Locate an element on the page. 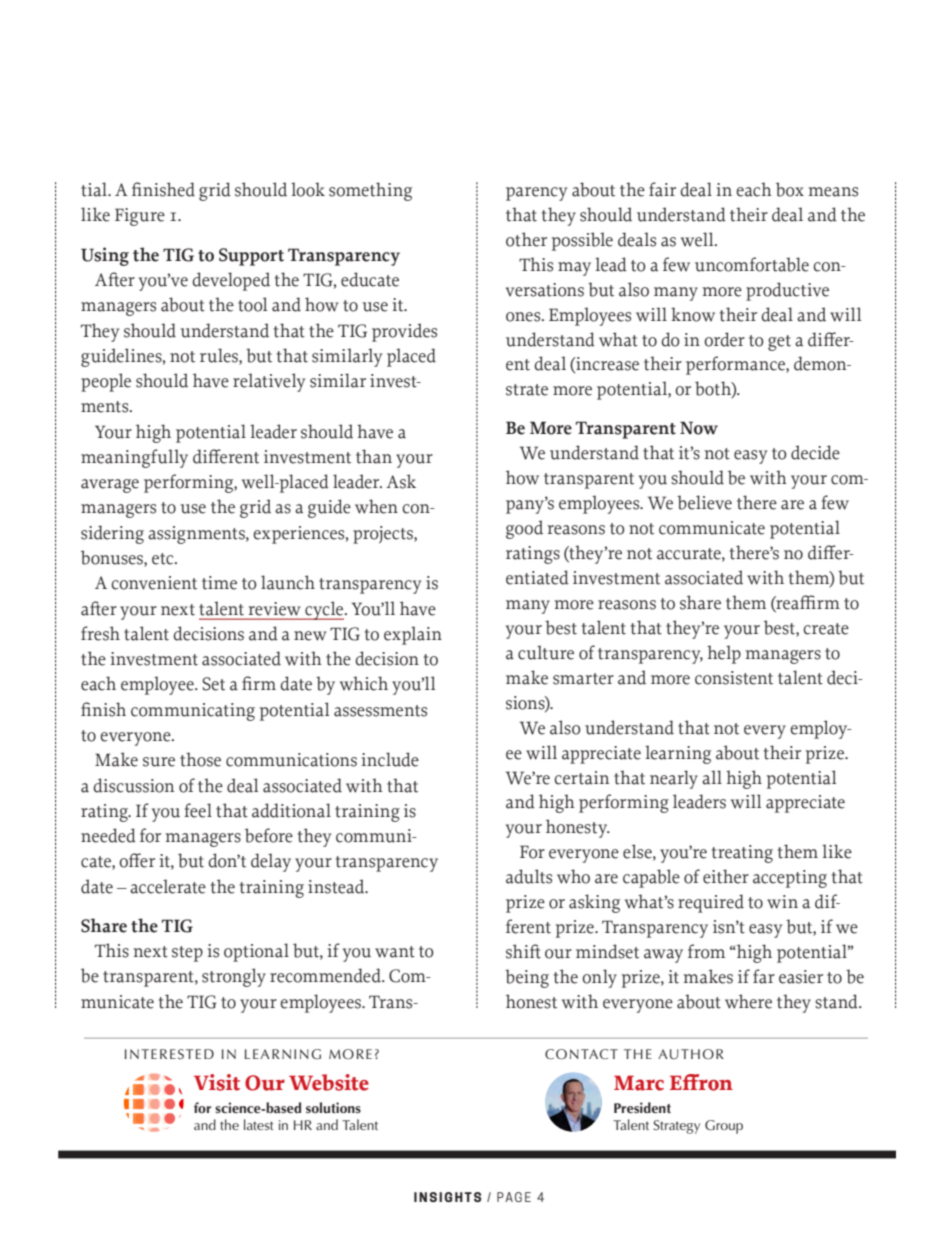 Image resolution: width=952 pixels, height=1233 pixels. box is located at coordinates (790, 189).
